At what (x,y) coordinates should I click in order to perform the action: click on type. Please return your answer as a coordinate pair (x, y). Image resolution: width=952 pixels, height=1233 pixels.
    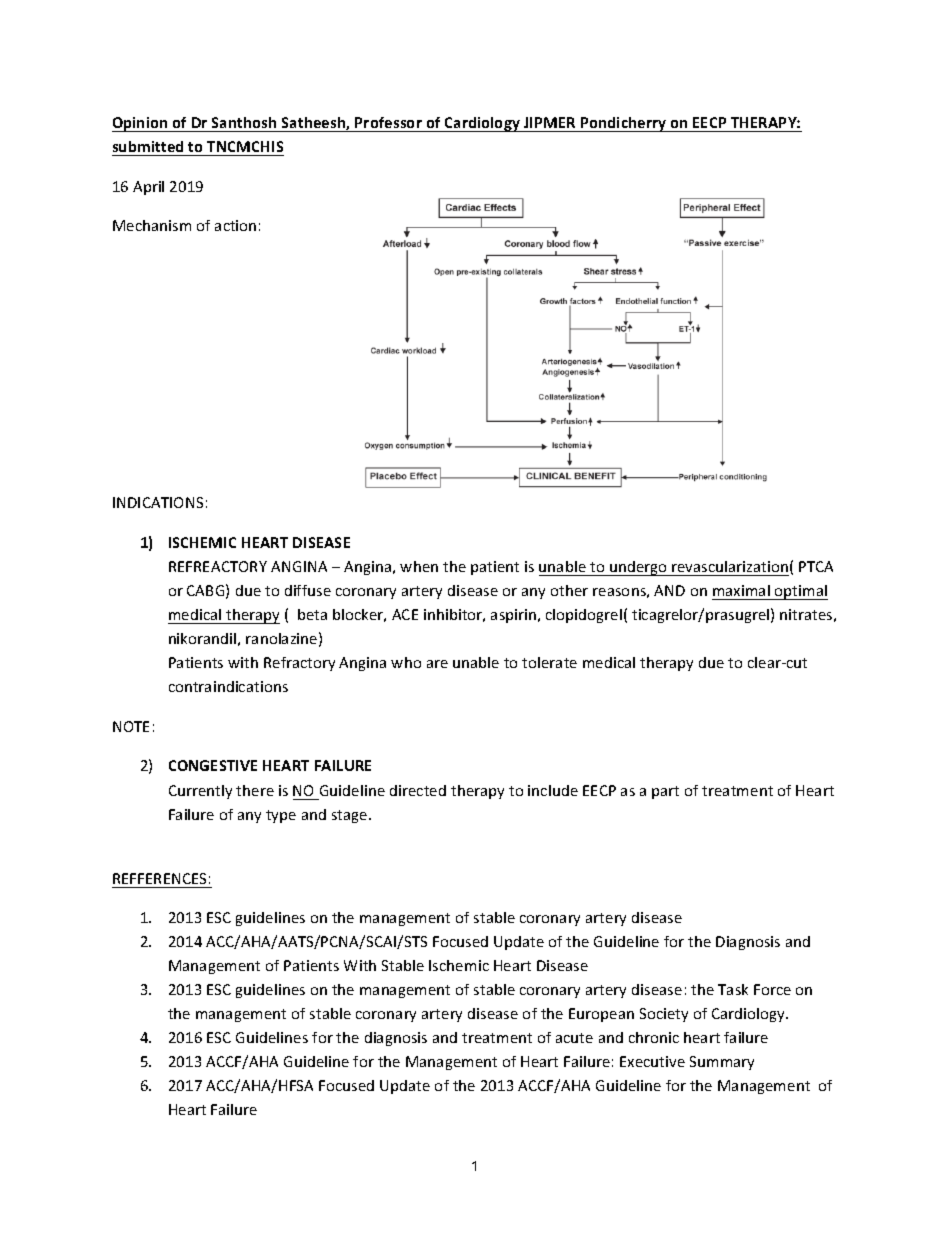
    Looking at the image, I should click on (281, 816).
